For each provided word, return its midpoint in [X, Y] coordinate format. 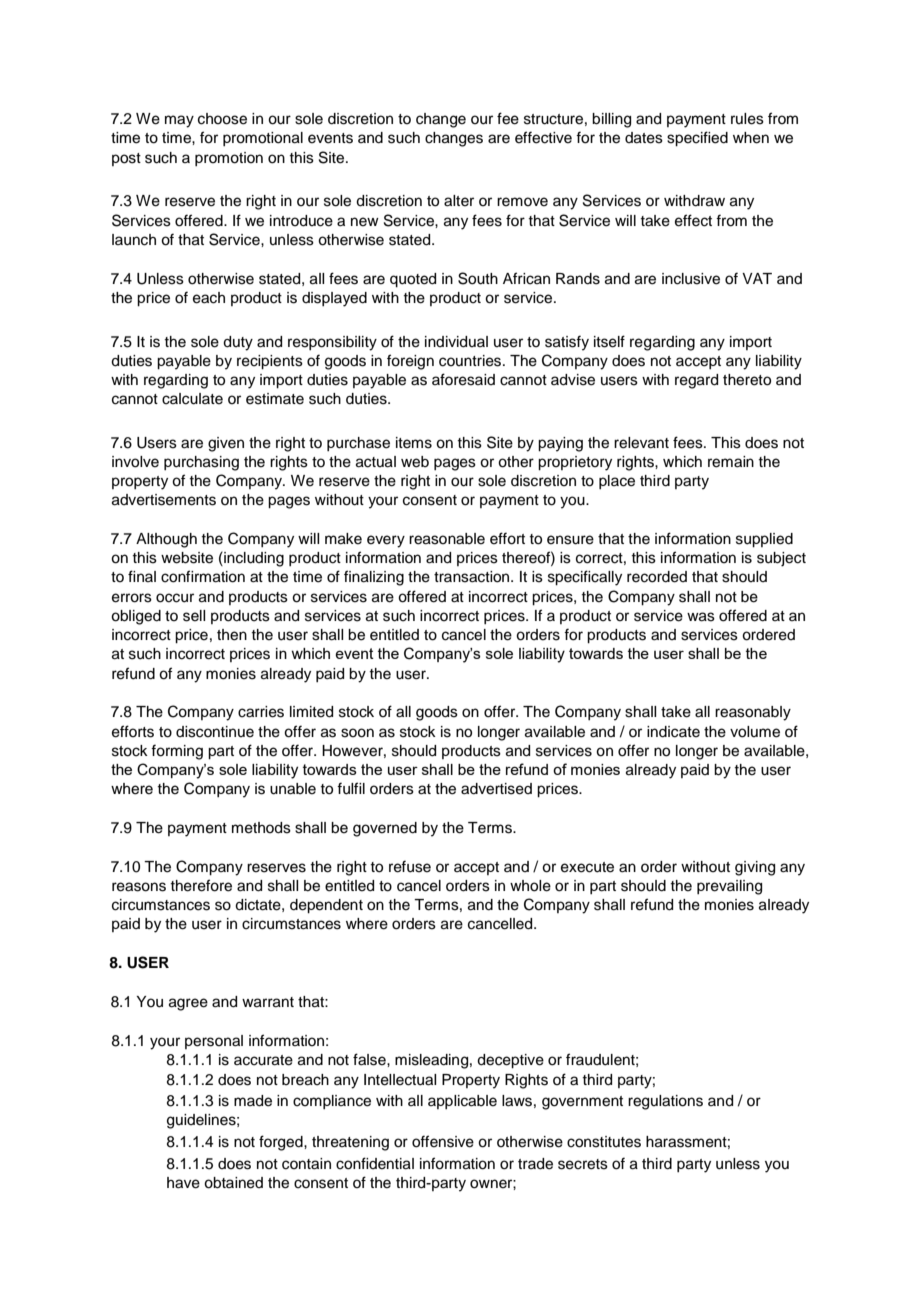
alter [459, 201]
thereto [747, 380]
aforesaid [463, 379]
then [232, 635]
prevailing [729, 887]
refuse [410, 866]
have [183, 1183]
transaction [473, 577]
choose [222, 119]
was [701, 617]
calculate [192, 399]
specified [697, 139]
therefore [201, 885]
